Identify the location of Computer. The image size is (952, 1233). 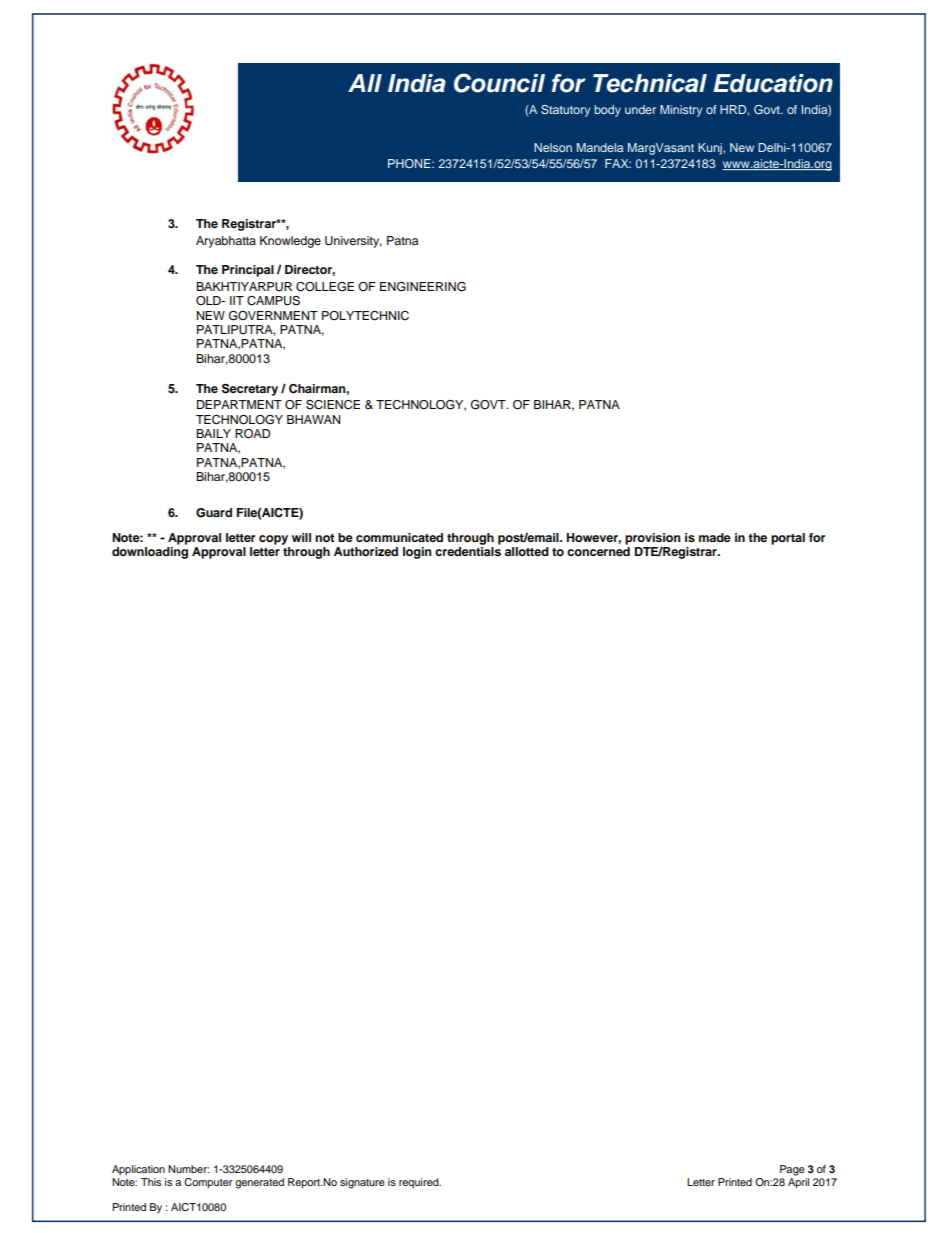
(208, 1183).
